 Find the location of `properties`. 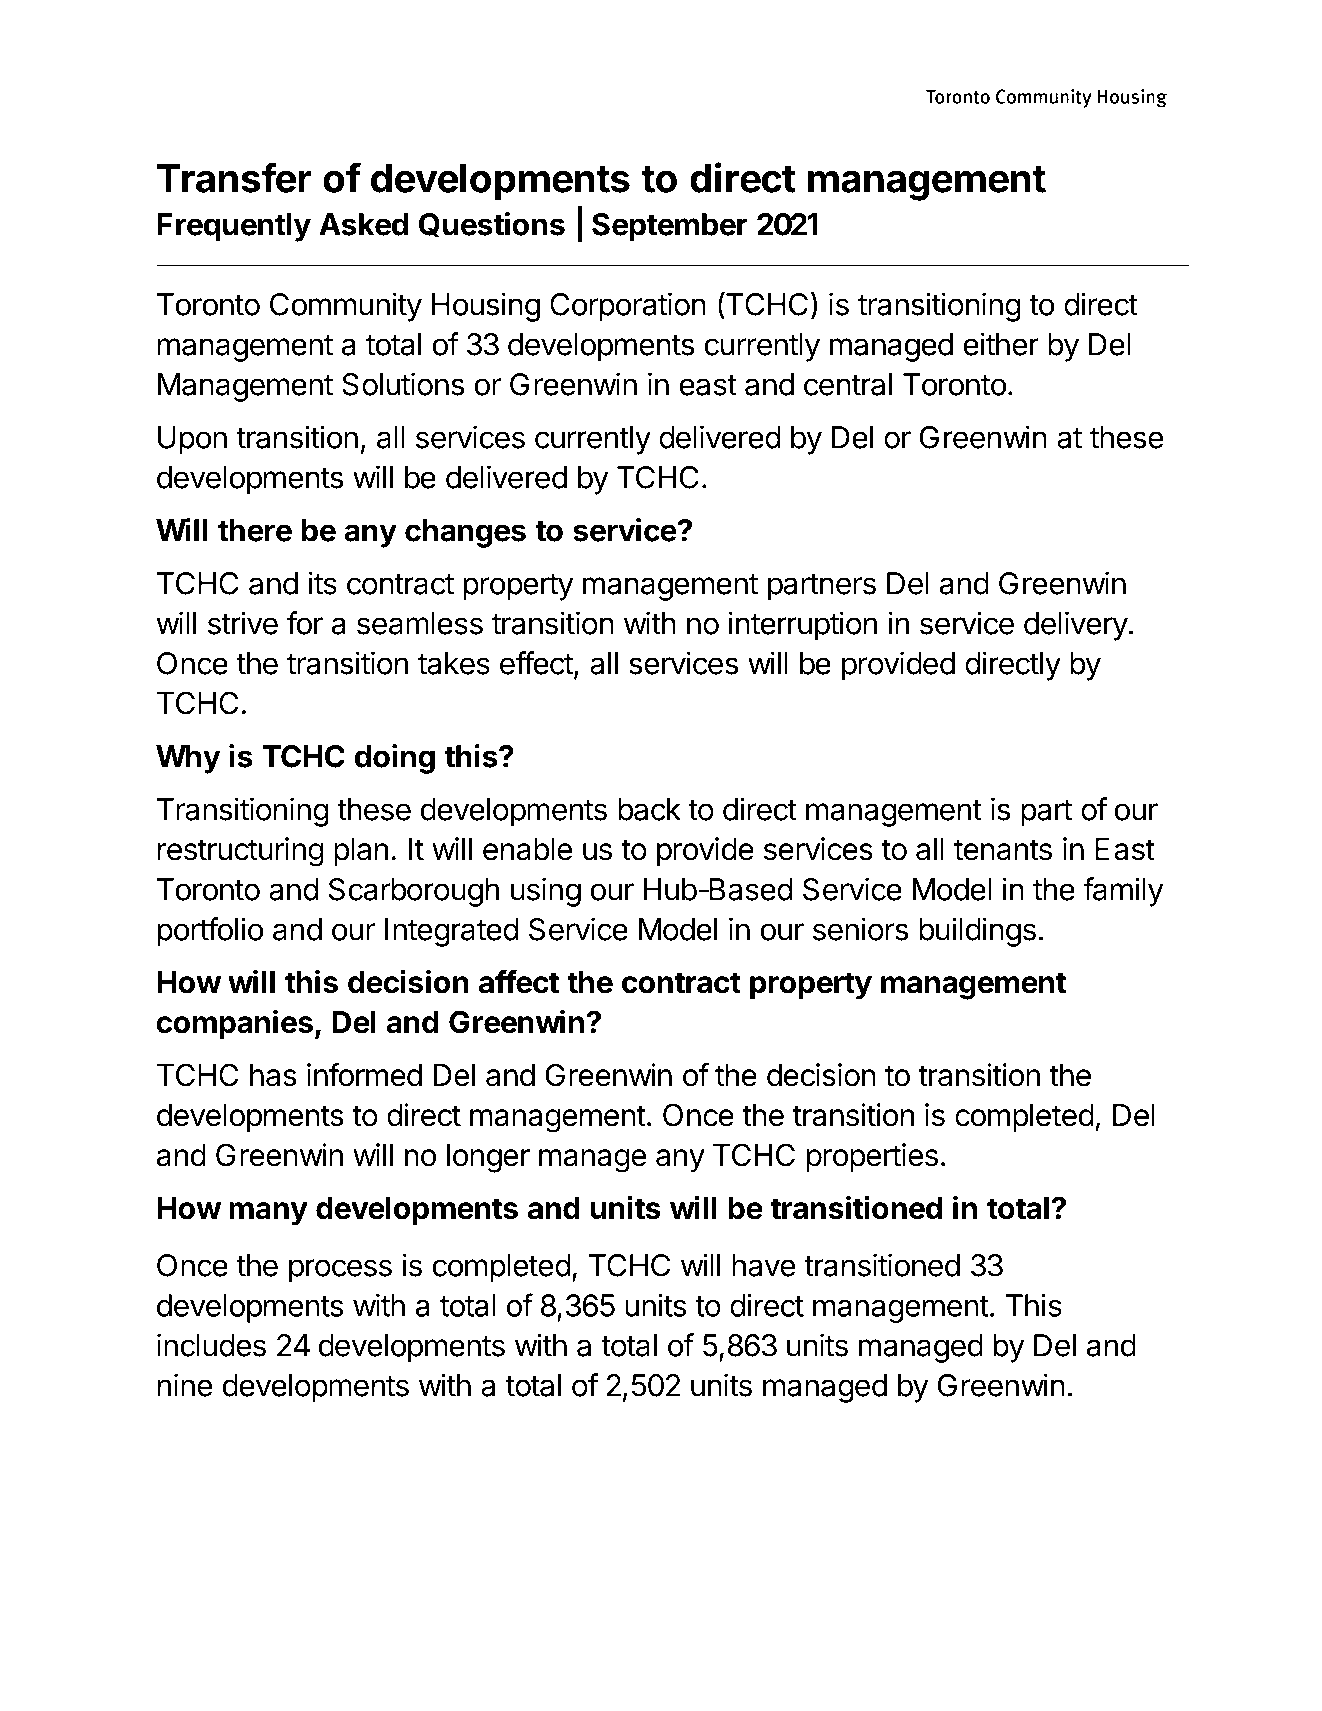

properties is located at coordinates (872, 1157).
